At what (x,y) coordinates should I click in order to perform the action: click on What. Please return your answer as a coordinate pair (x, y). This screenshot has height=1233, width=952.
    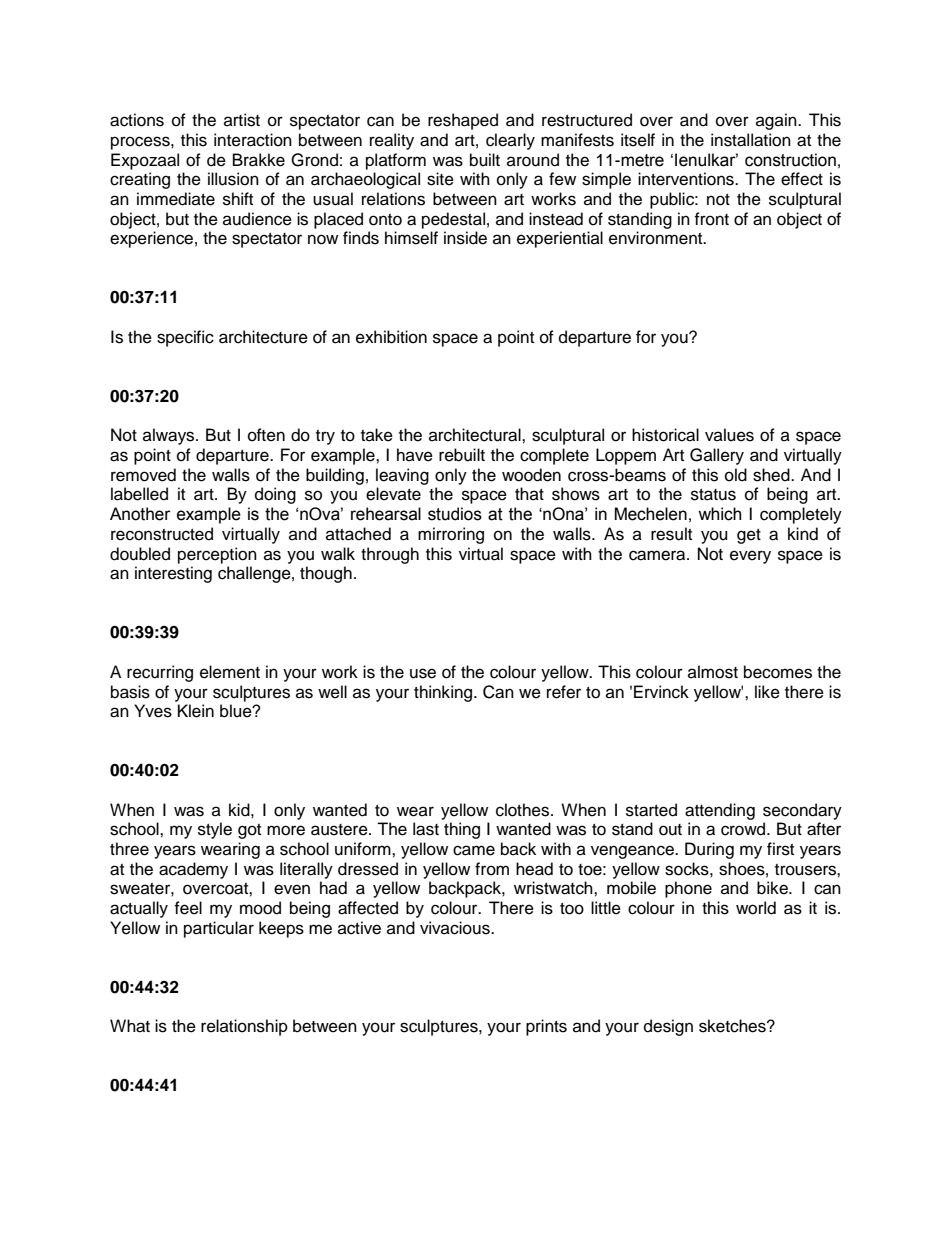
    Looking at the image, I should click on (130, 1026).
